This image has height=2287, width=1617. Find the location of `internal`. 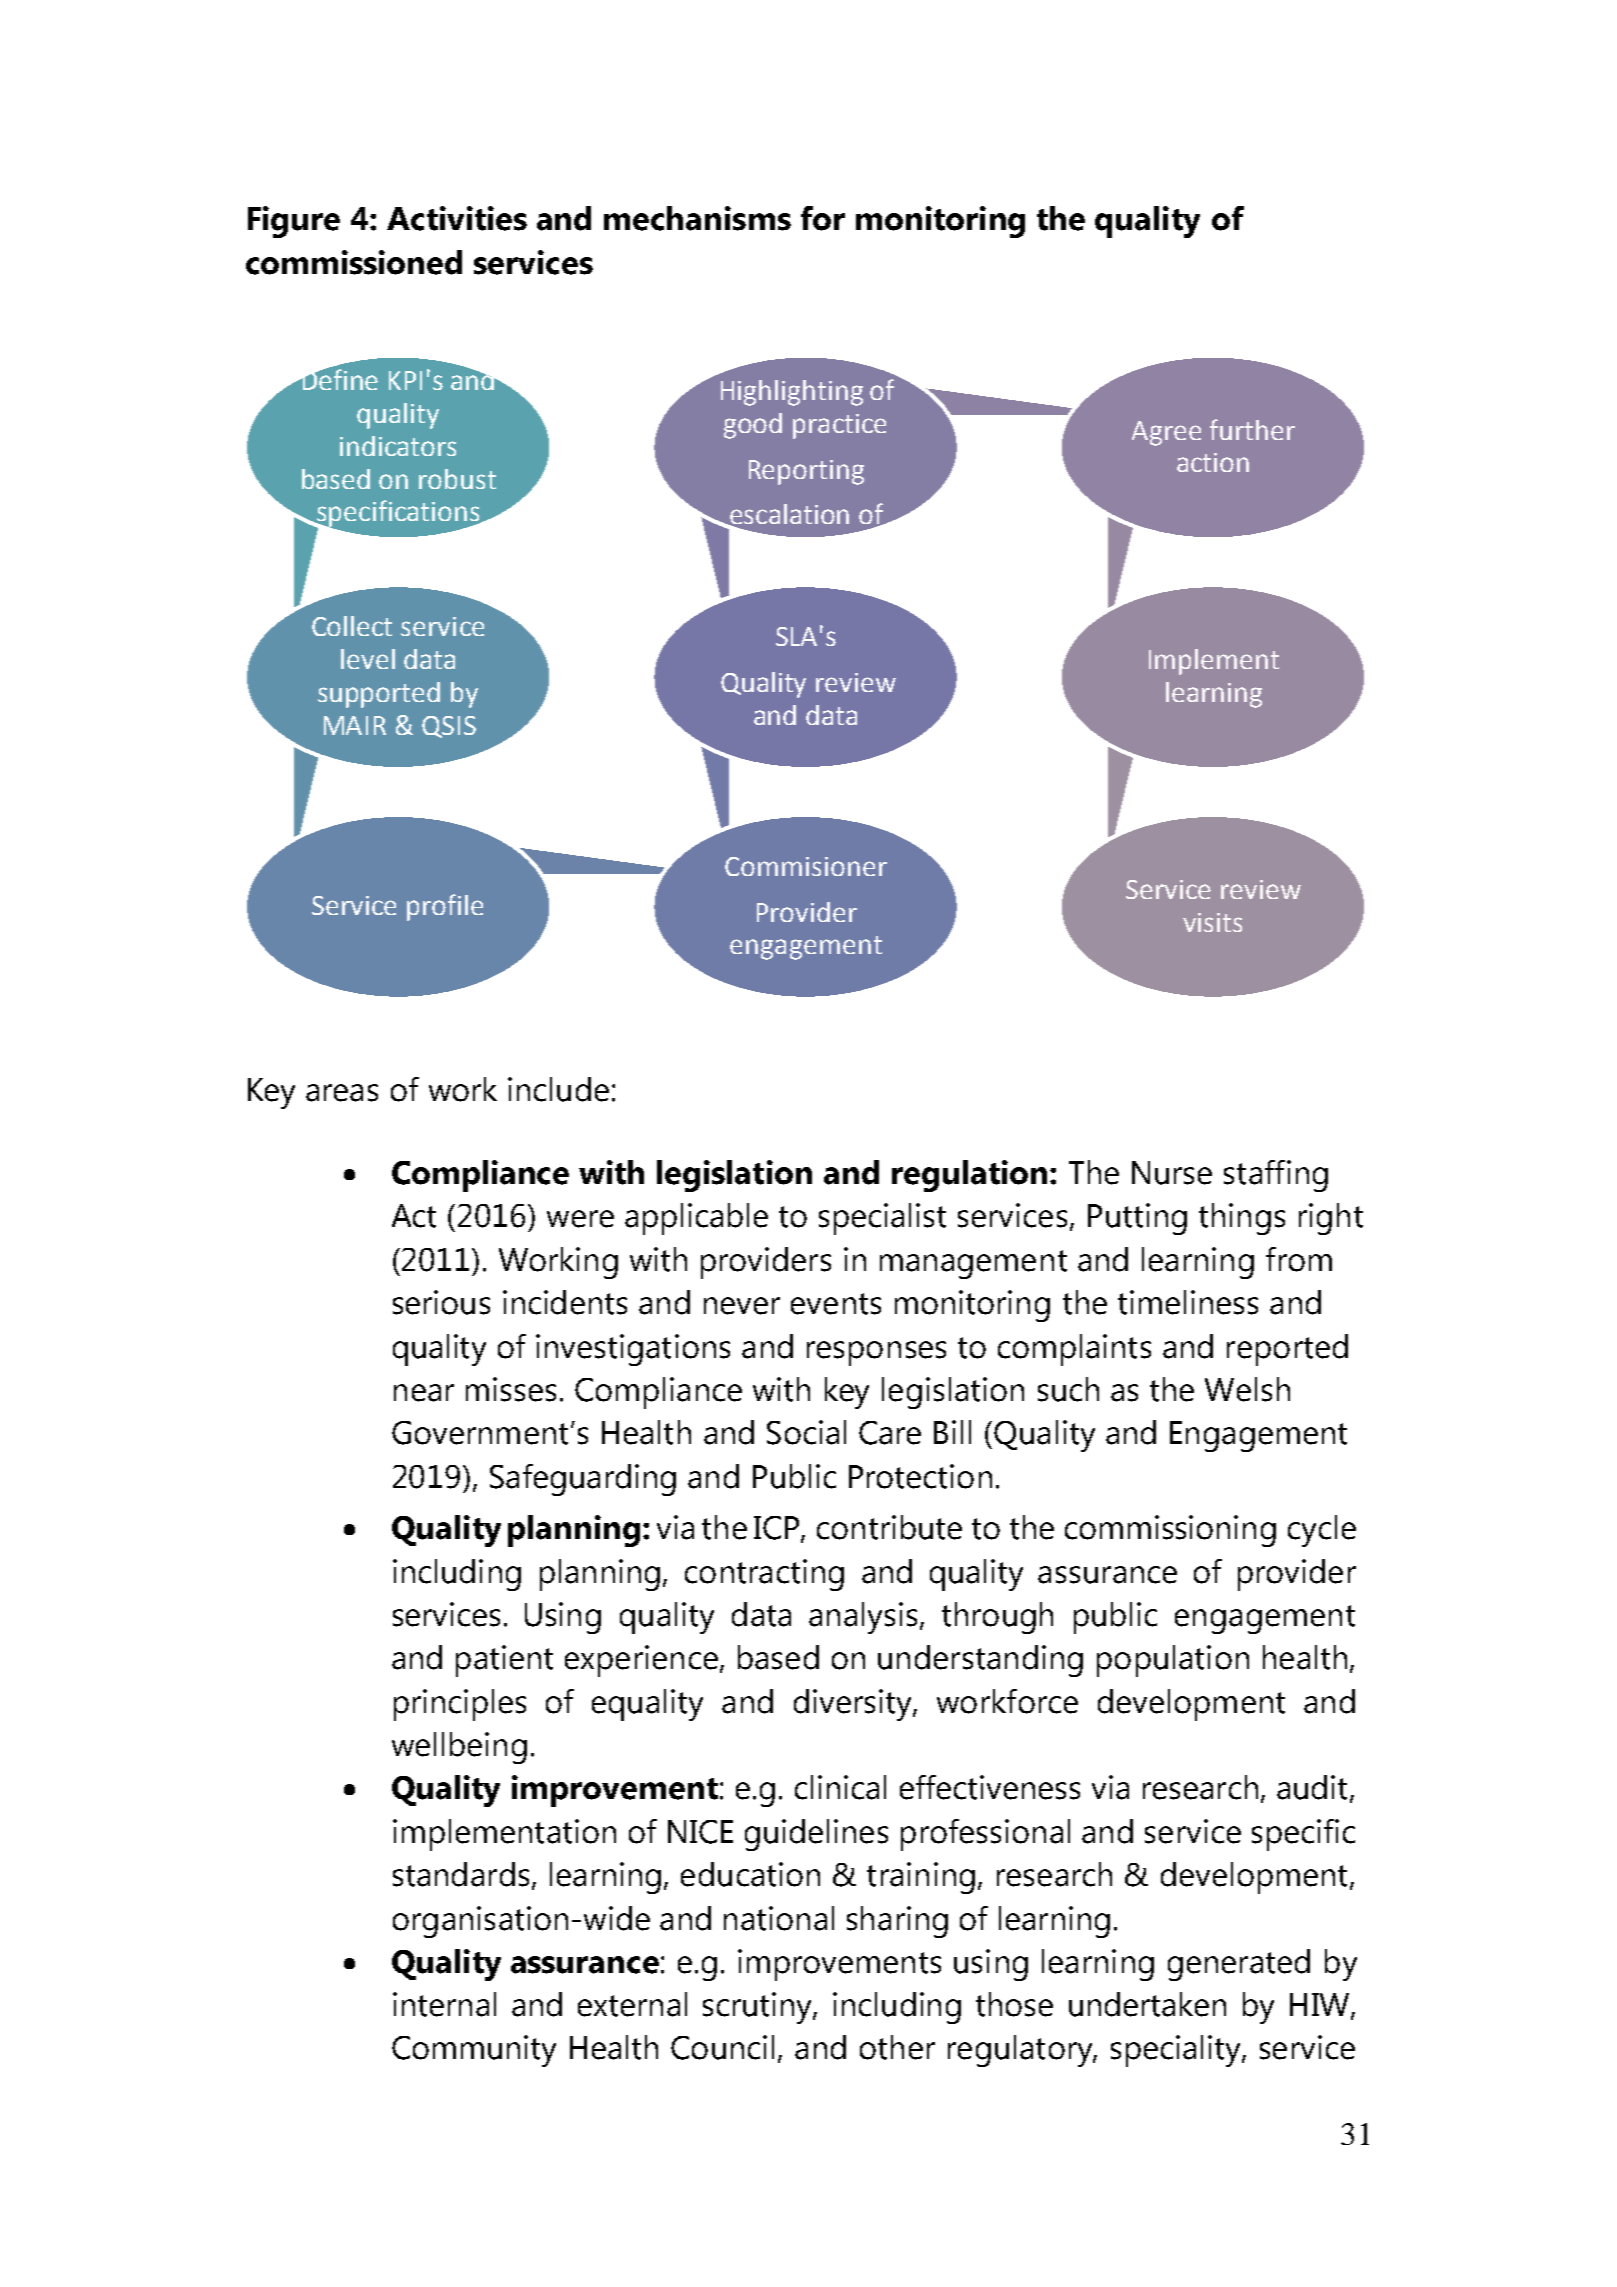

internal is located at coordinates (444, 2004).
